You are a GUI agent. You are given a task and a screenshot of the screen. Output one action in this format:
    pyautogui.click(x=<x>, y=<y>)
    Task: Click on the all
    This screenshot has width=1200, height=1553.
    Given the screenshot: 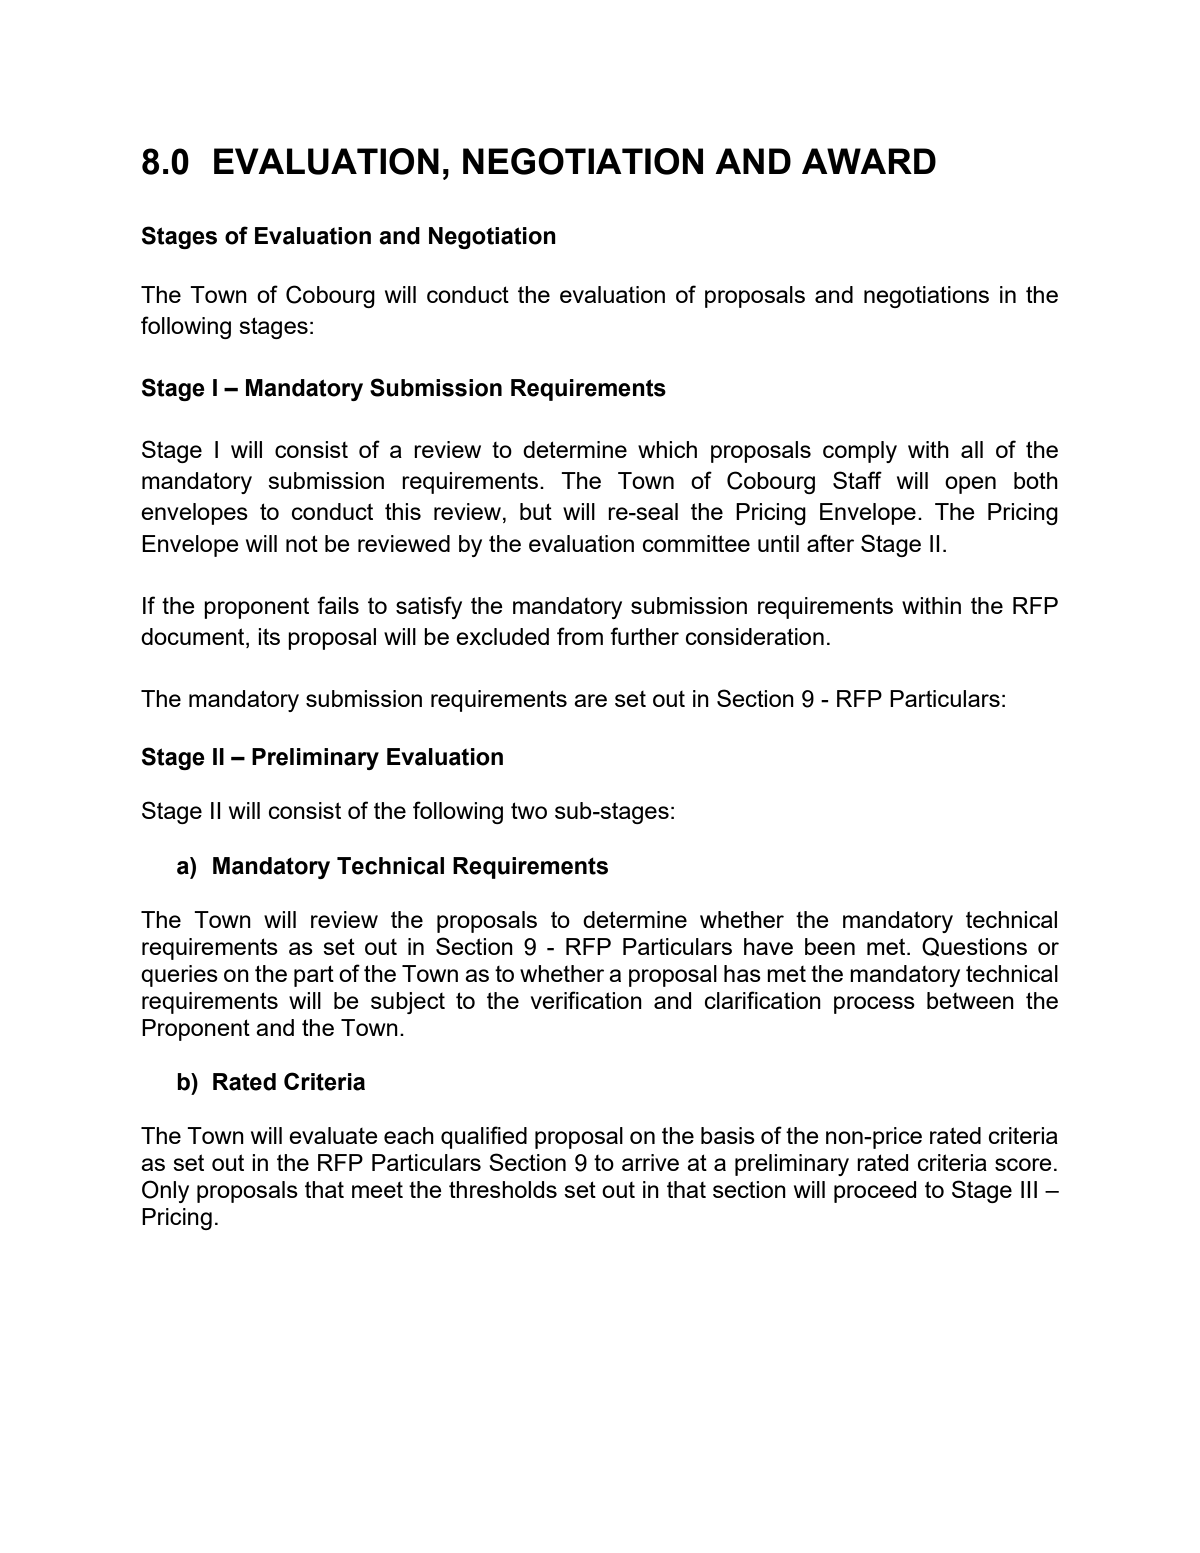 What is the action you would take?
    pyautogui.click(x=972, y=449)
